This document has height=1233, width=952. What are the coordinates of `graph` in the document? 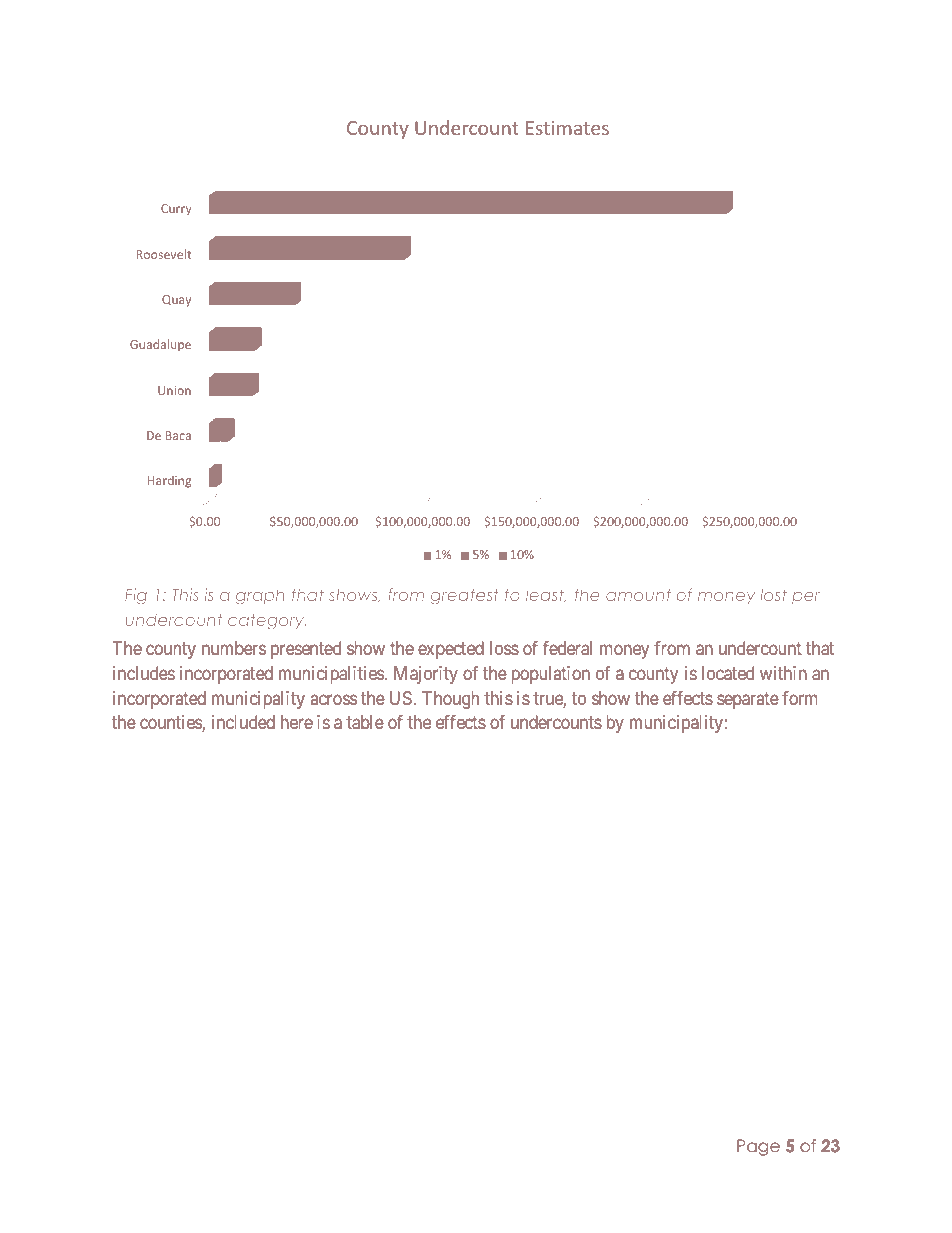 It's located at (260, 596).
